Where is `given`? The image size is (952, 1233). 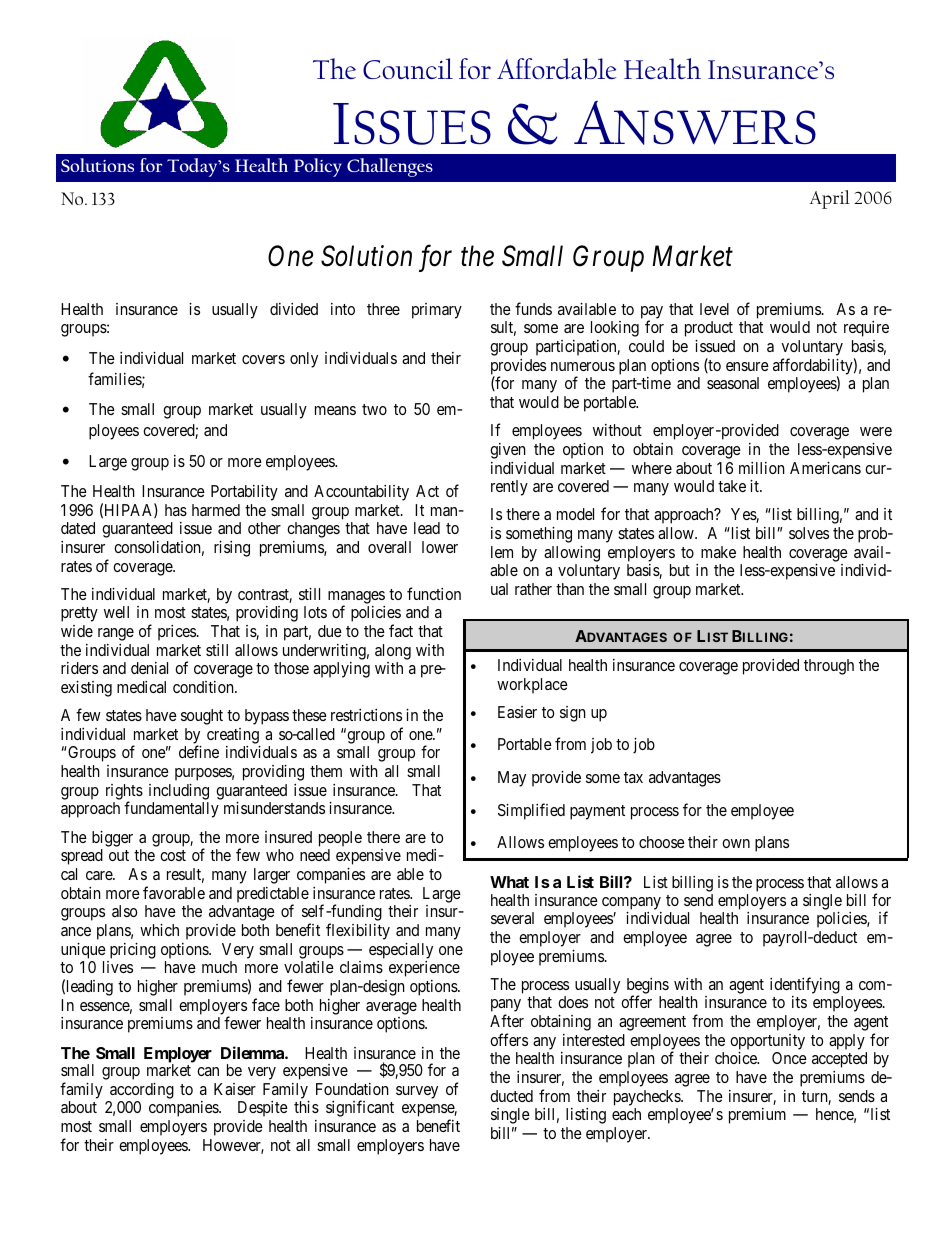 given is located at coordinates (508, 451).
